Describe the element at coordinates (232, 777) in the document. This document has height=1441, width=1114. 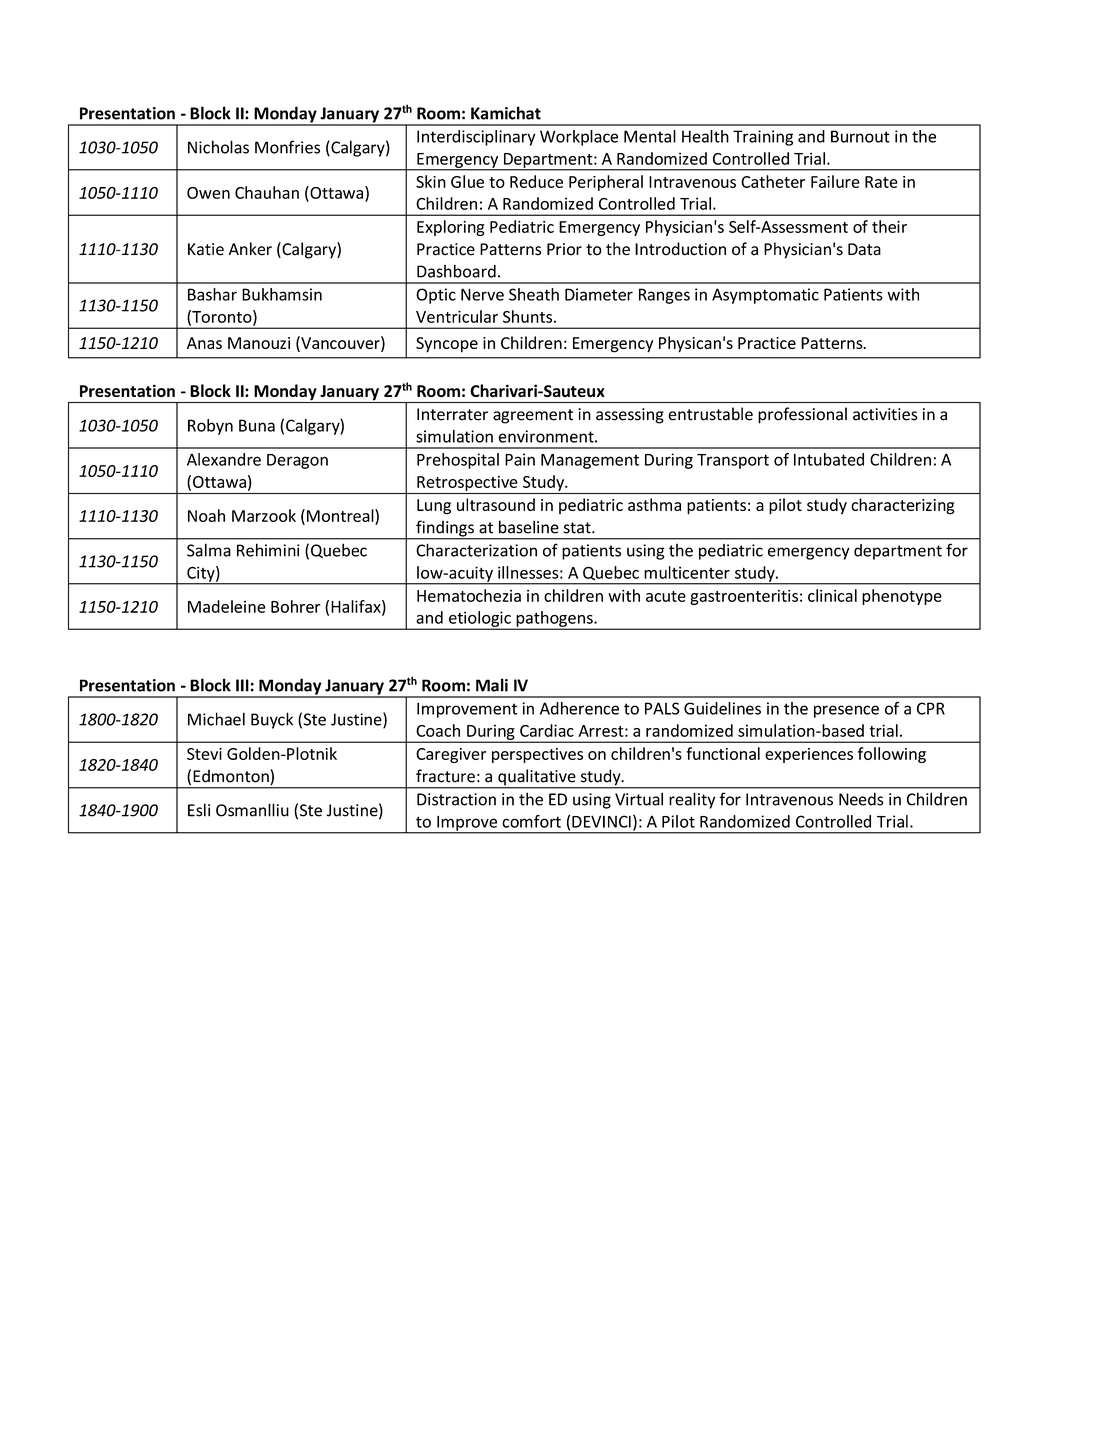
I see `Edmonton` at that location.
